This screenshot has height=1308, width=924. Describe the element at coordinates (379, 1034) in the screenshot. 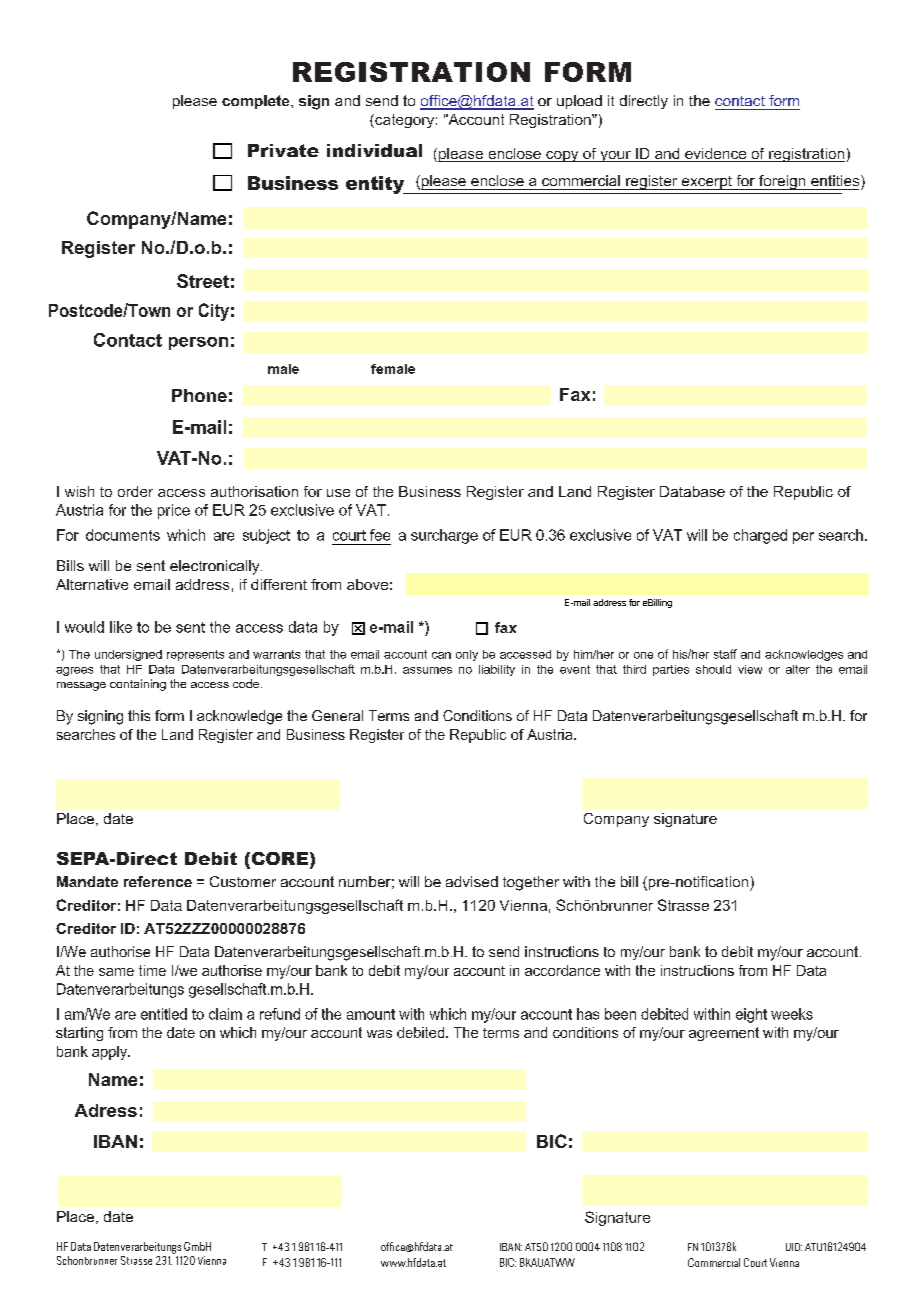

I see `was` at that location.
